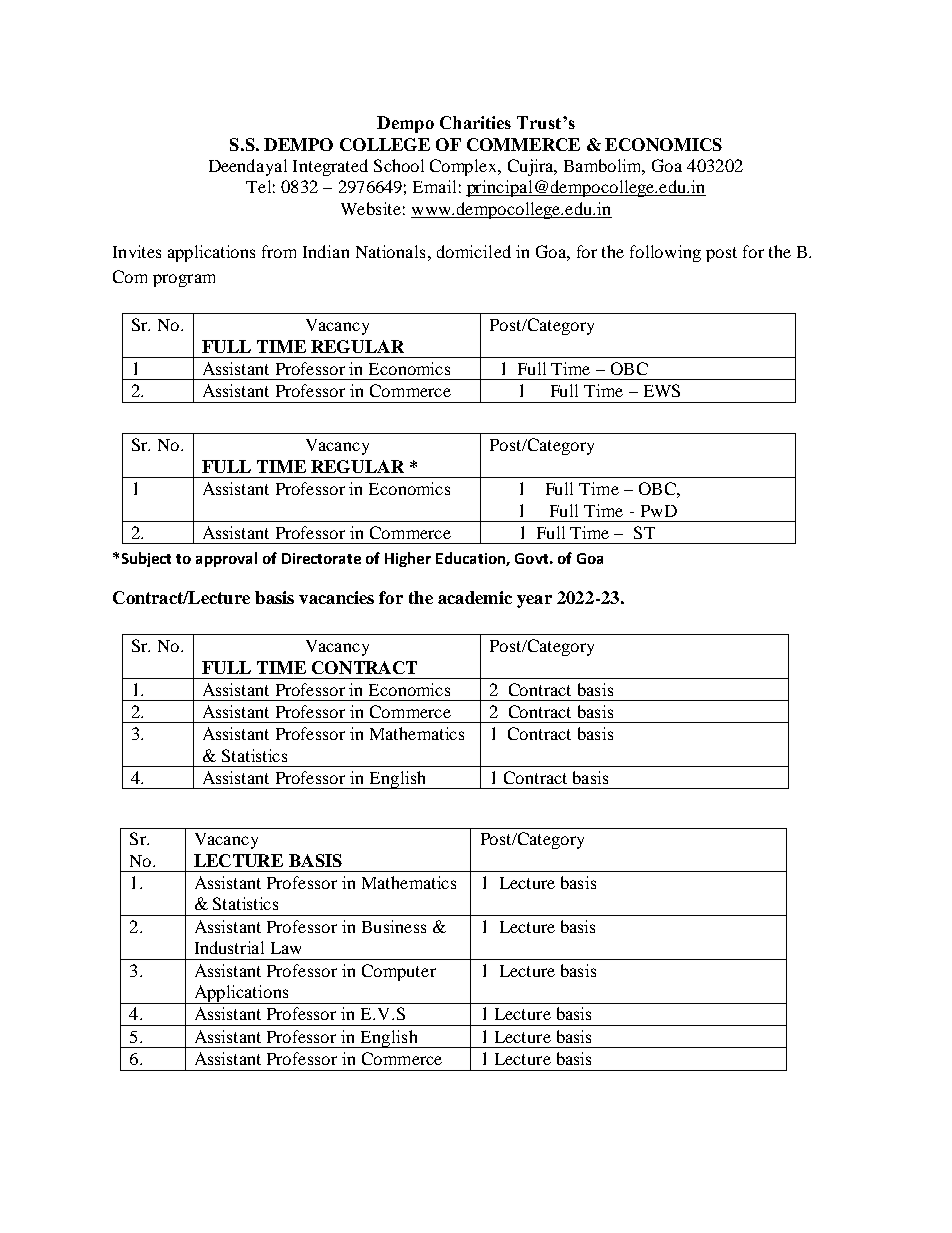  Describe the element at coordinates (226, 559) in the document. I see `approval` at that location.
